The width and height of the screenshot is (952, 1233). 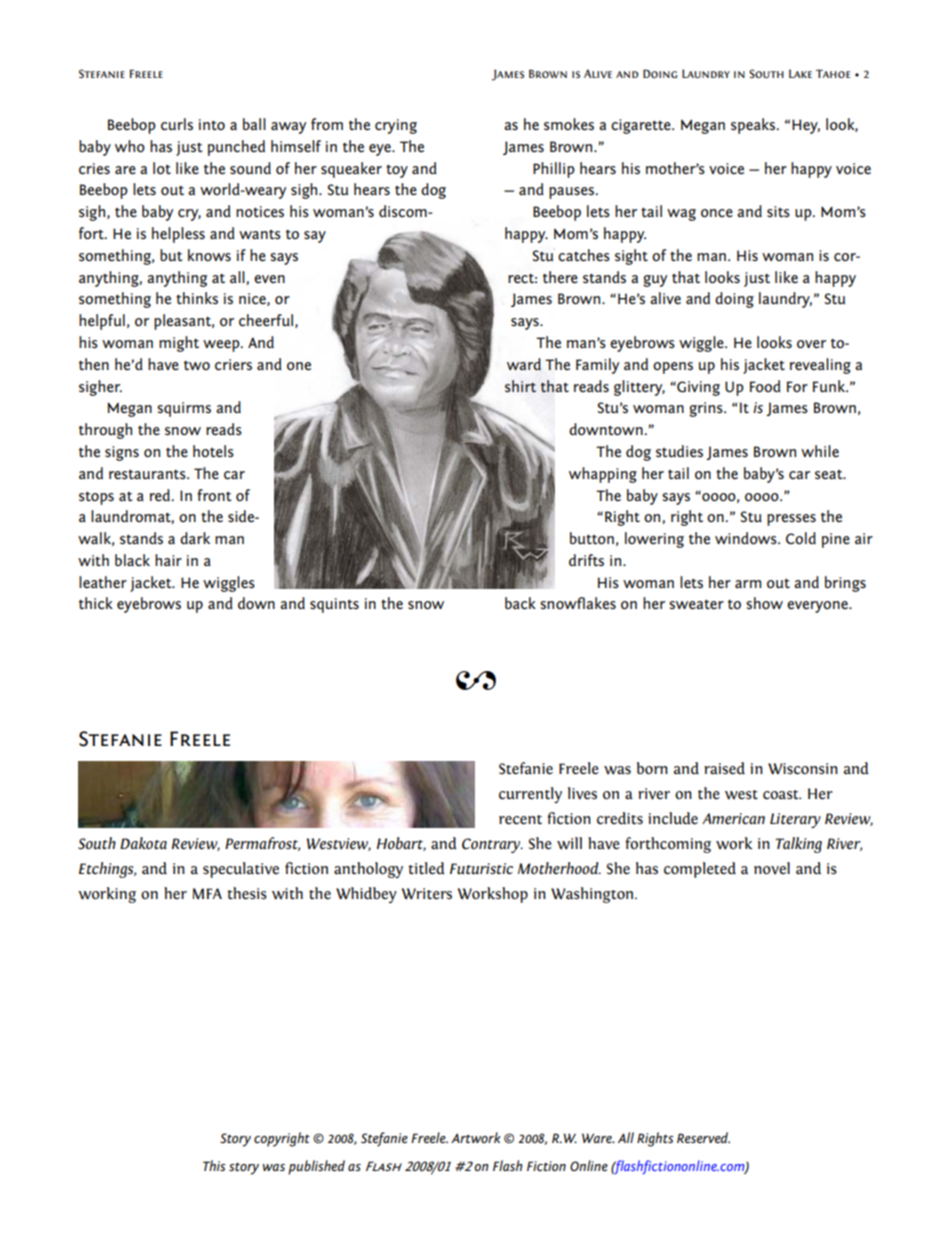 I want to click on Dakota, so click(x=143, y=843).
